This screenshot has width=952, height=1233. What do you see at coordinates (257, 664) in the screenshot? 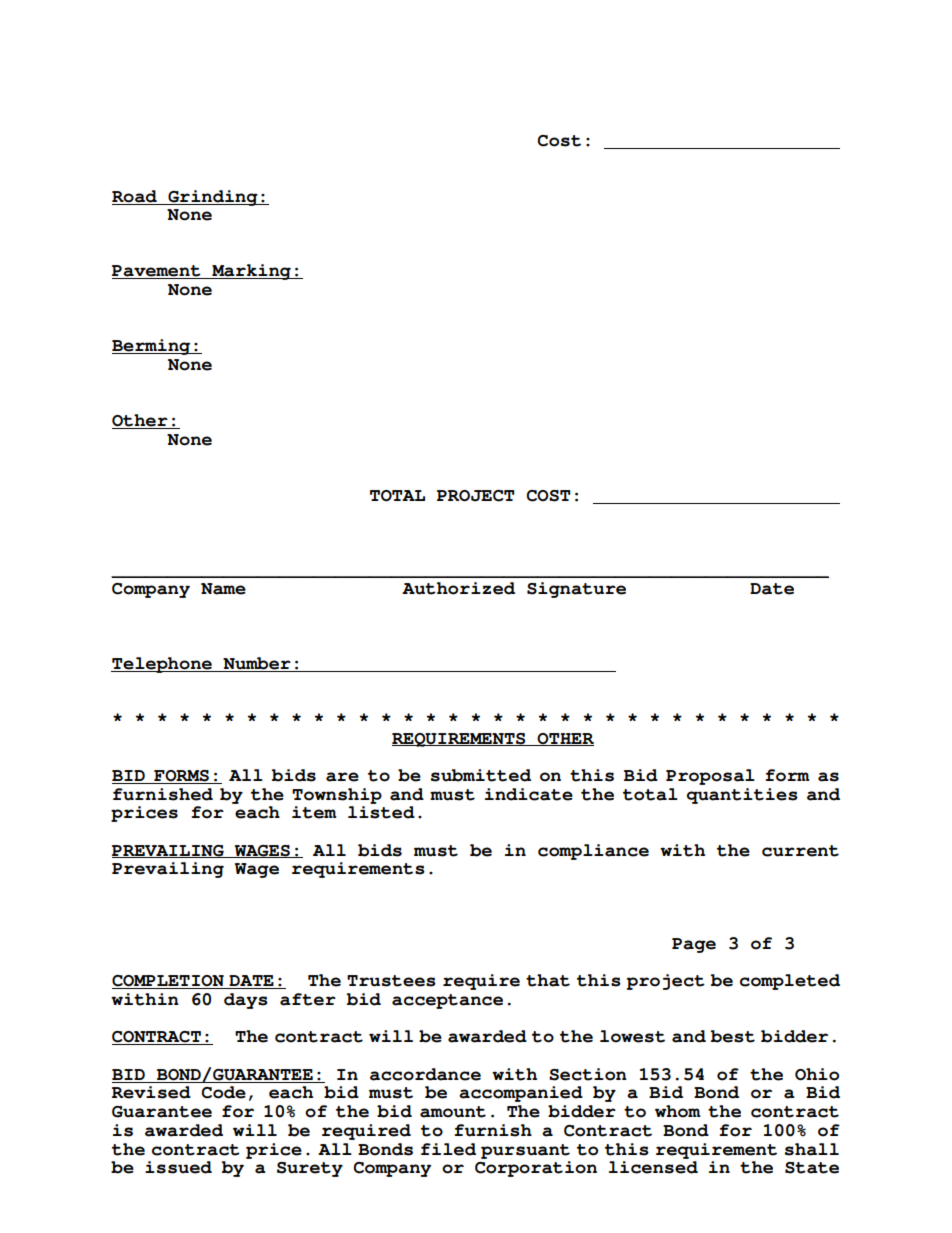
I see `Number` at bounding box center [257, 664].
